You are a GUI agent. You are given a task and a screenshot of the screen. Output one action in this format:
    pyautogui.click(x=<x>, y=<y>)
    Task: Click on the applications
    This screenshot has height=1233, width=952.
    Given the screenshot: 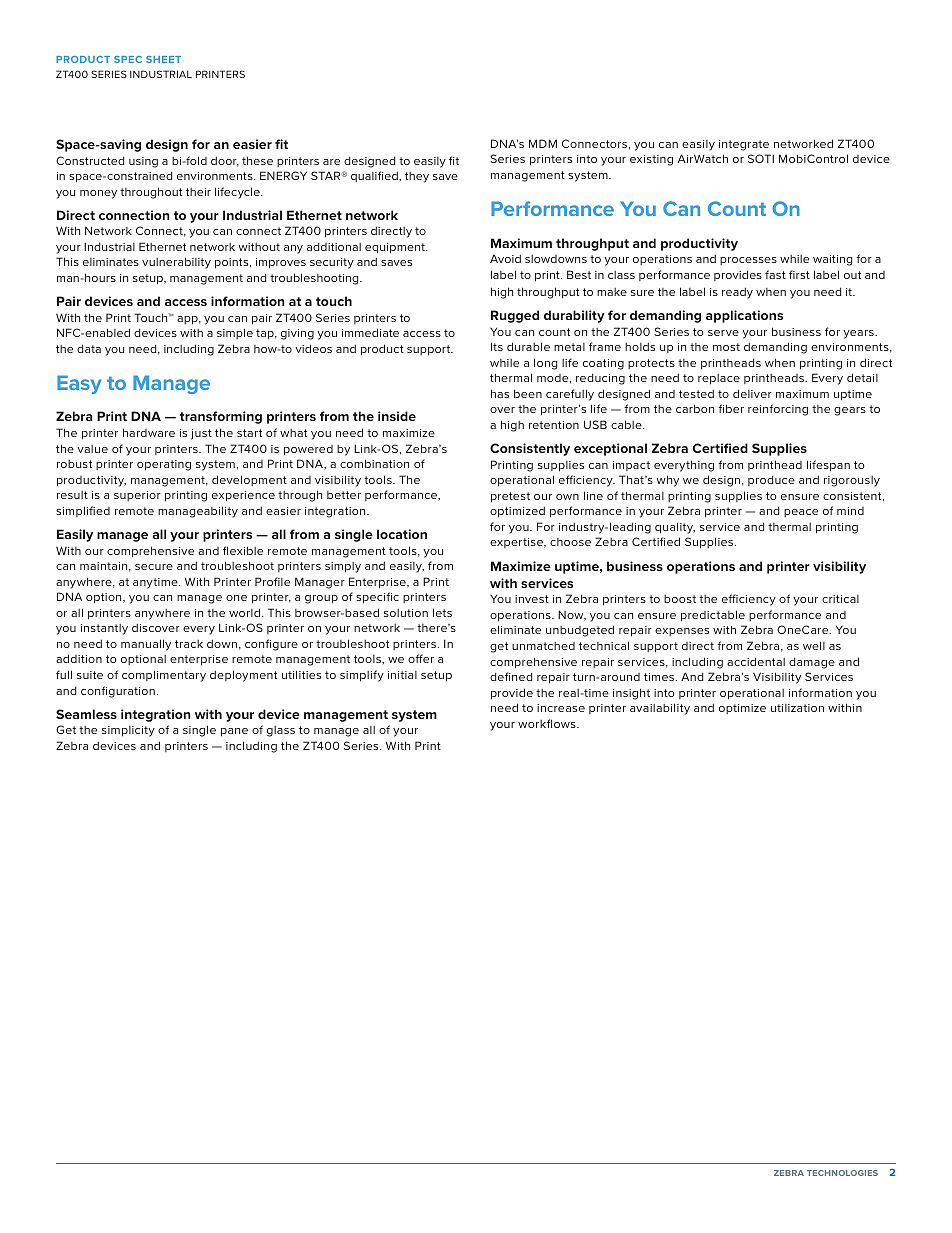 What is the action you would take?
    pyautogui.click(x=744, y=316)
